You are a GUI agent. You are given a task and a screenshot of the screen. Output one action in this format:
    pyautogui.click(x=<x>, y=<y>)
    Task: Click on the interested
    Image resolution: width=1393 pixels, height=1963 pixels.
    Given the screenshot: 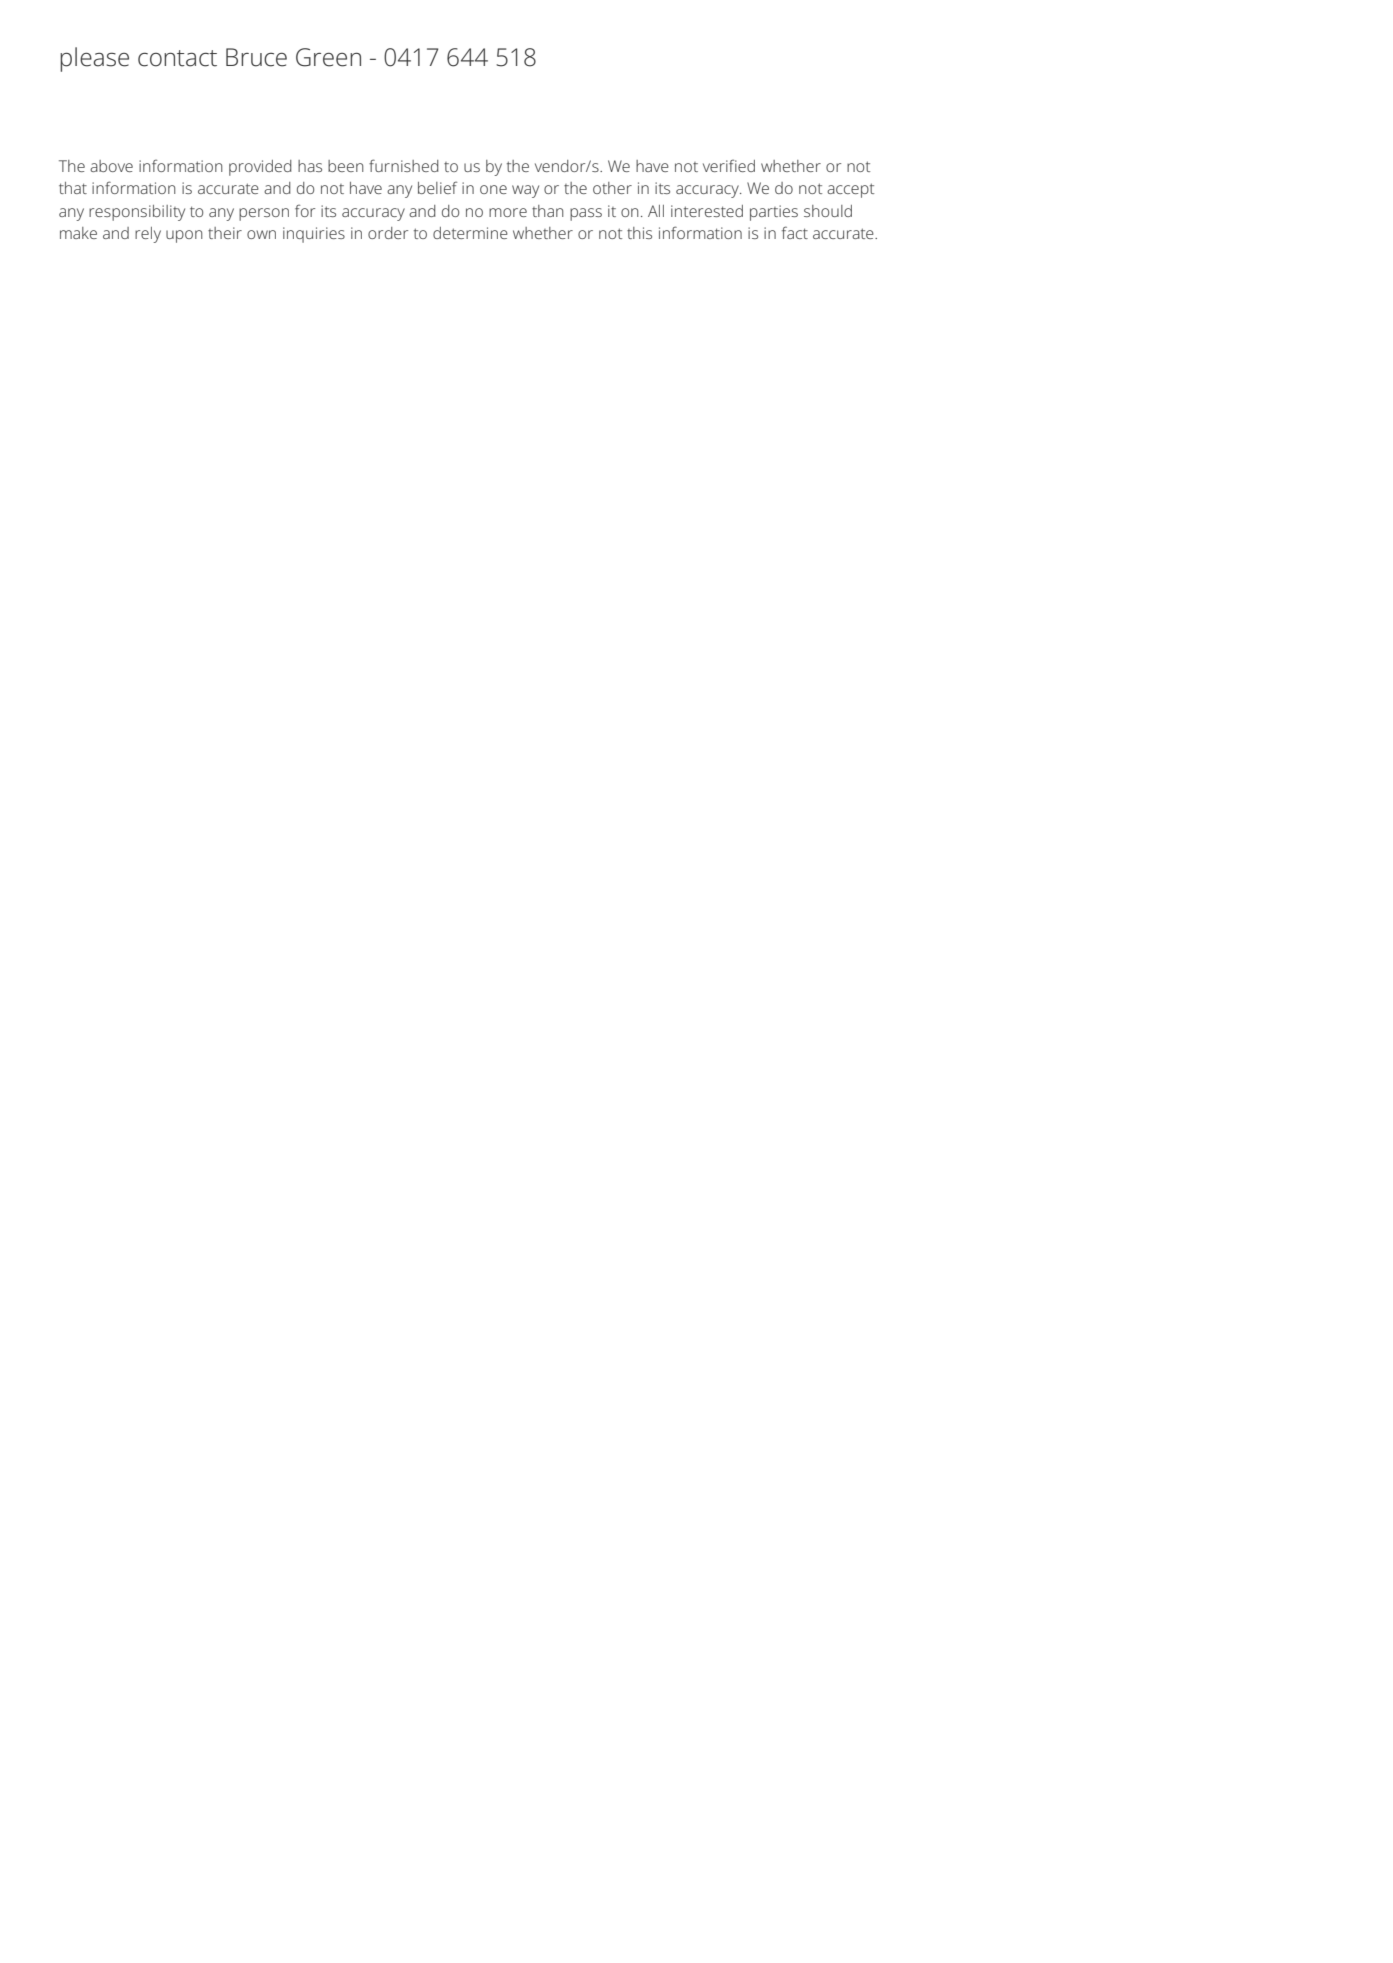 What is the action you would take?
    pyautogui.click(x=707, y=211)
